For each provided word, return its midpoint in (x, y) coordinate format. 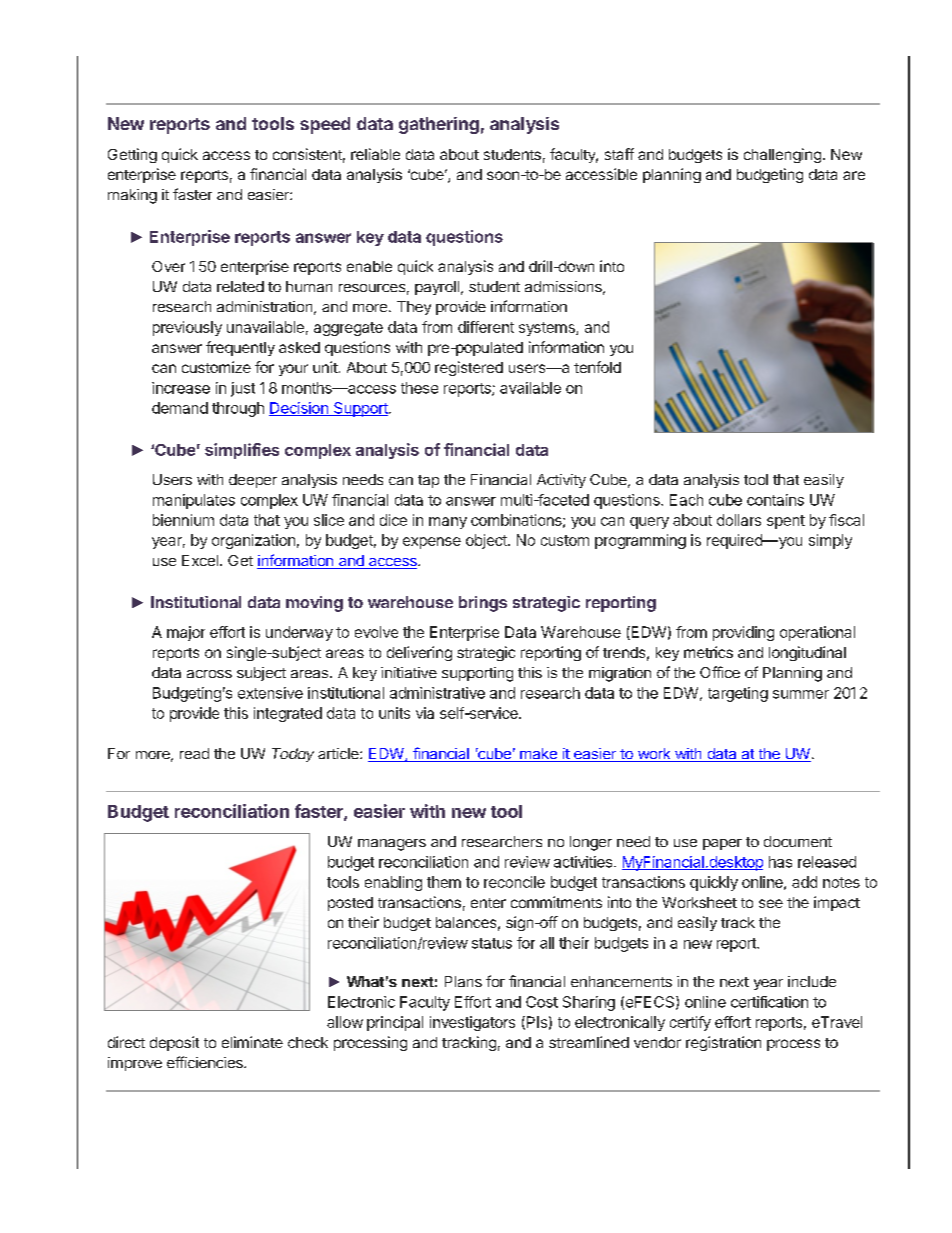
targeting (738, 694)
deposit (174, 1043)
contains (775, 500)
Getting (132, 155)
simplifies (242, 451)
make (538, 755)
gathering (439, 125)
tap (428, 481)
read (194, 753)
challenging (782, 155)
